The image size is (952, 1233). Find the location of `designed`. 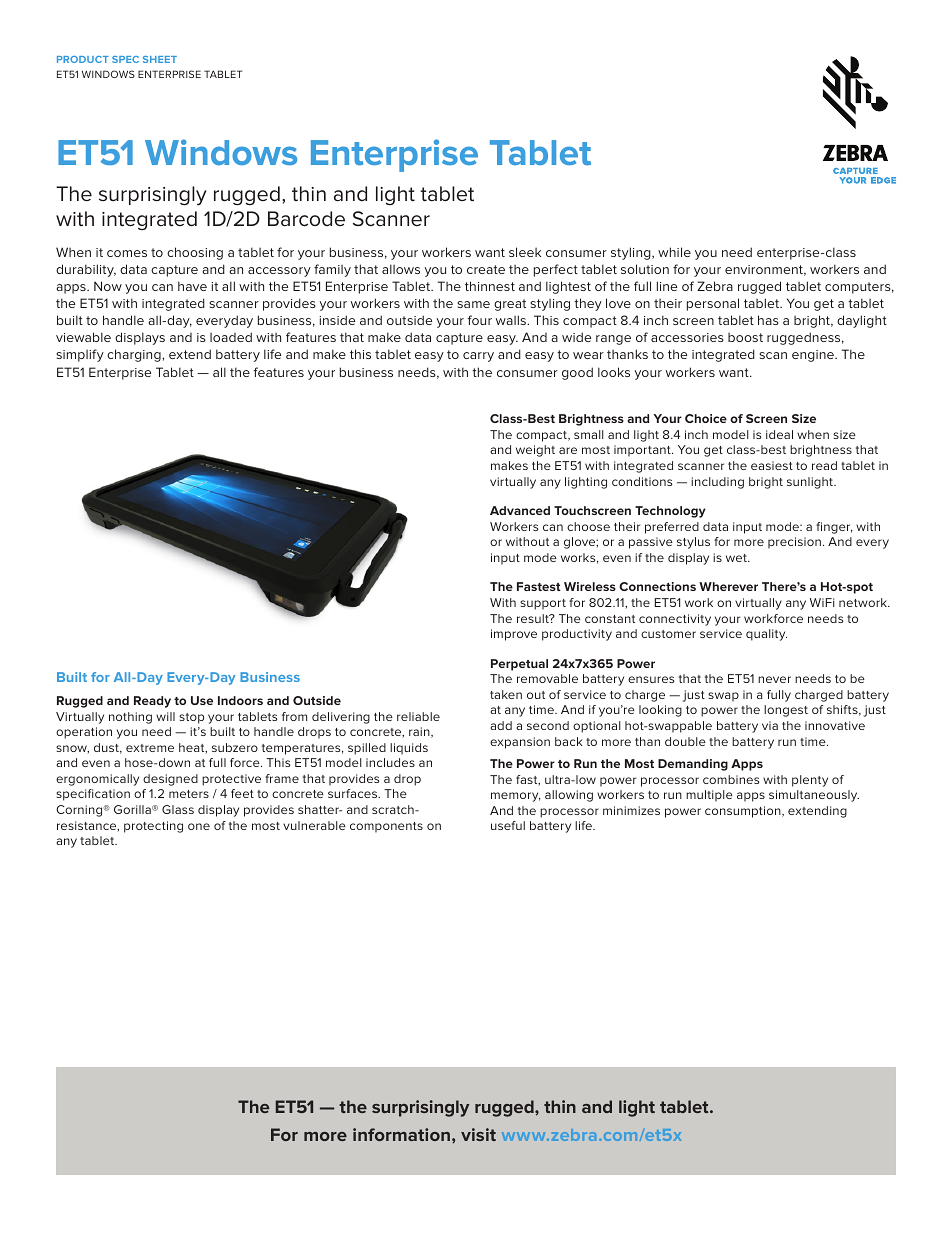

designed is located at coordinates (170, 780).
